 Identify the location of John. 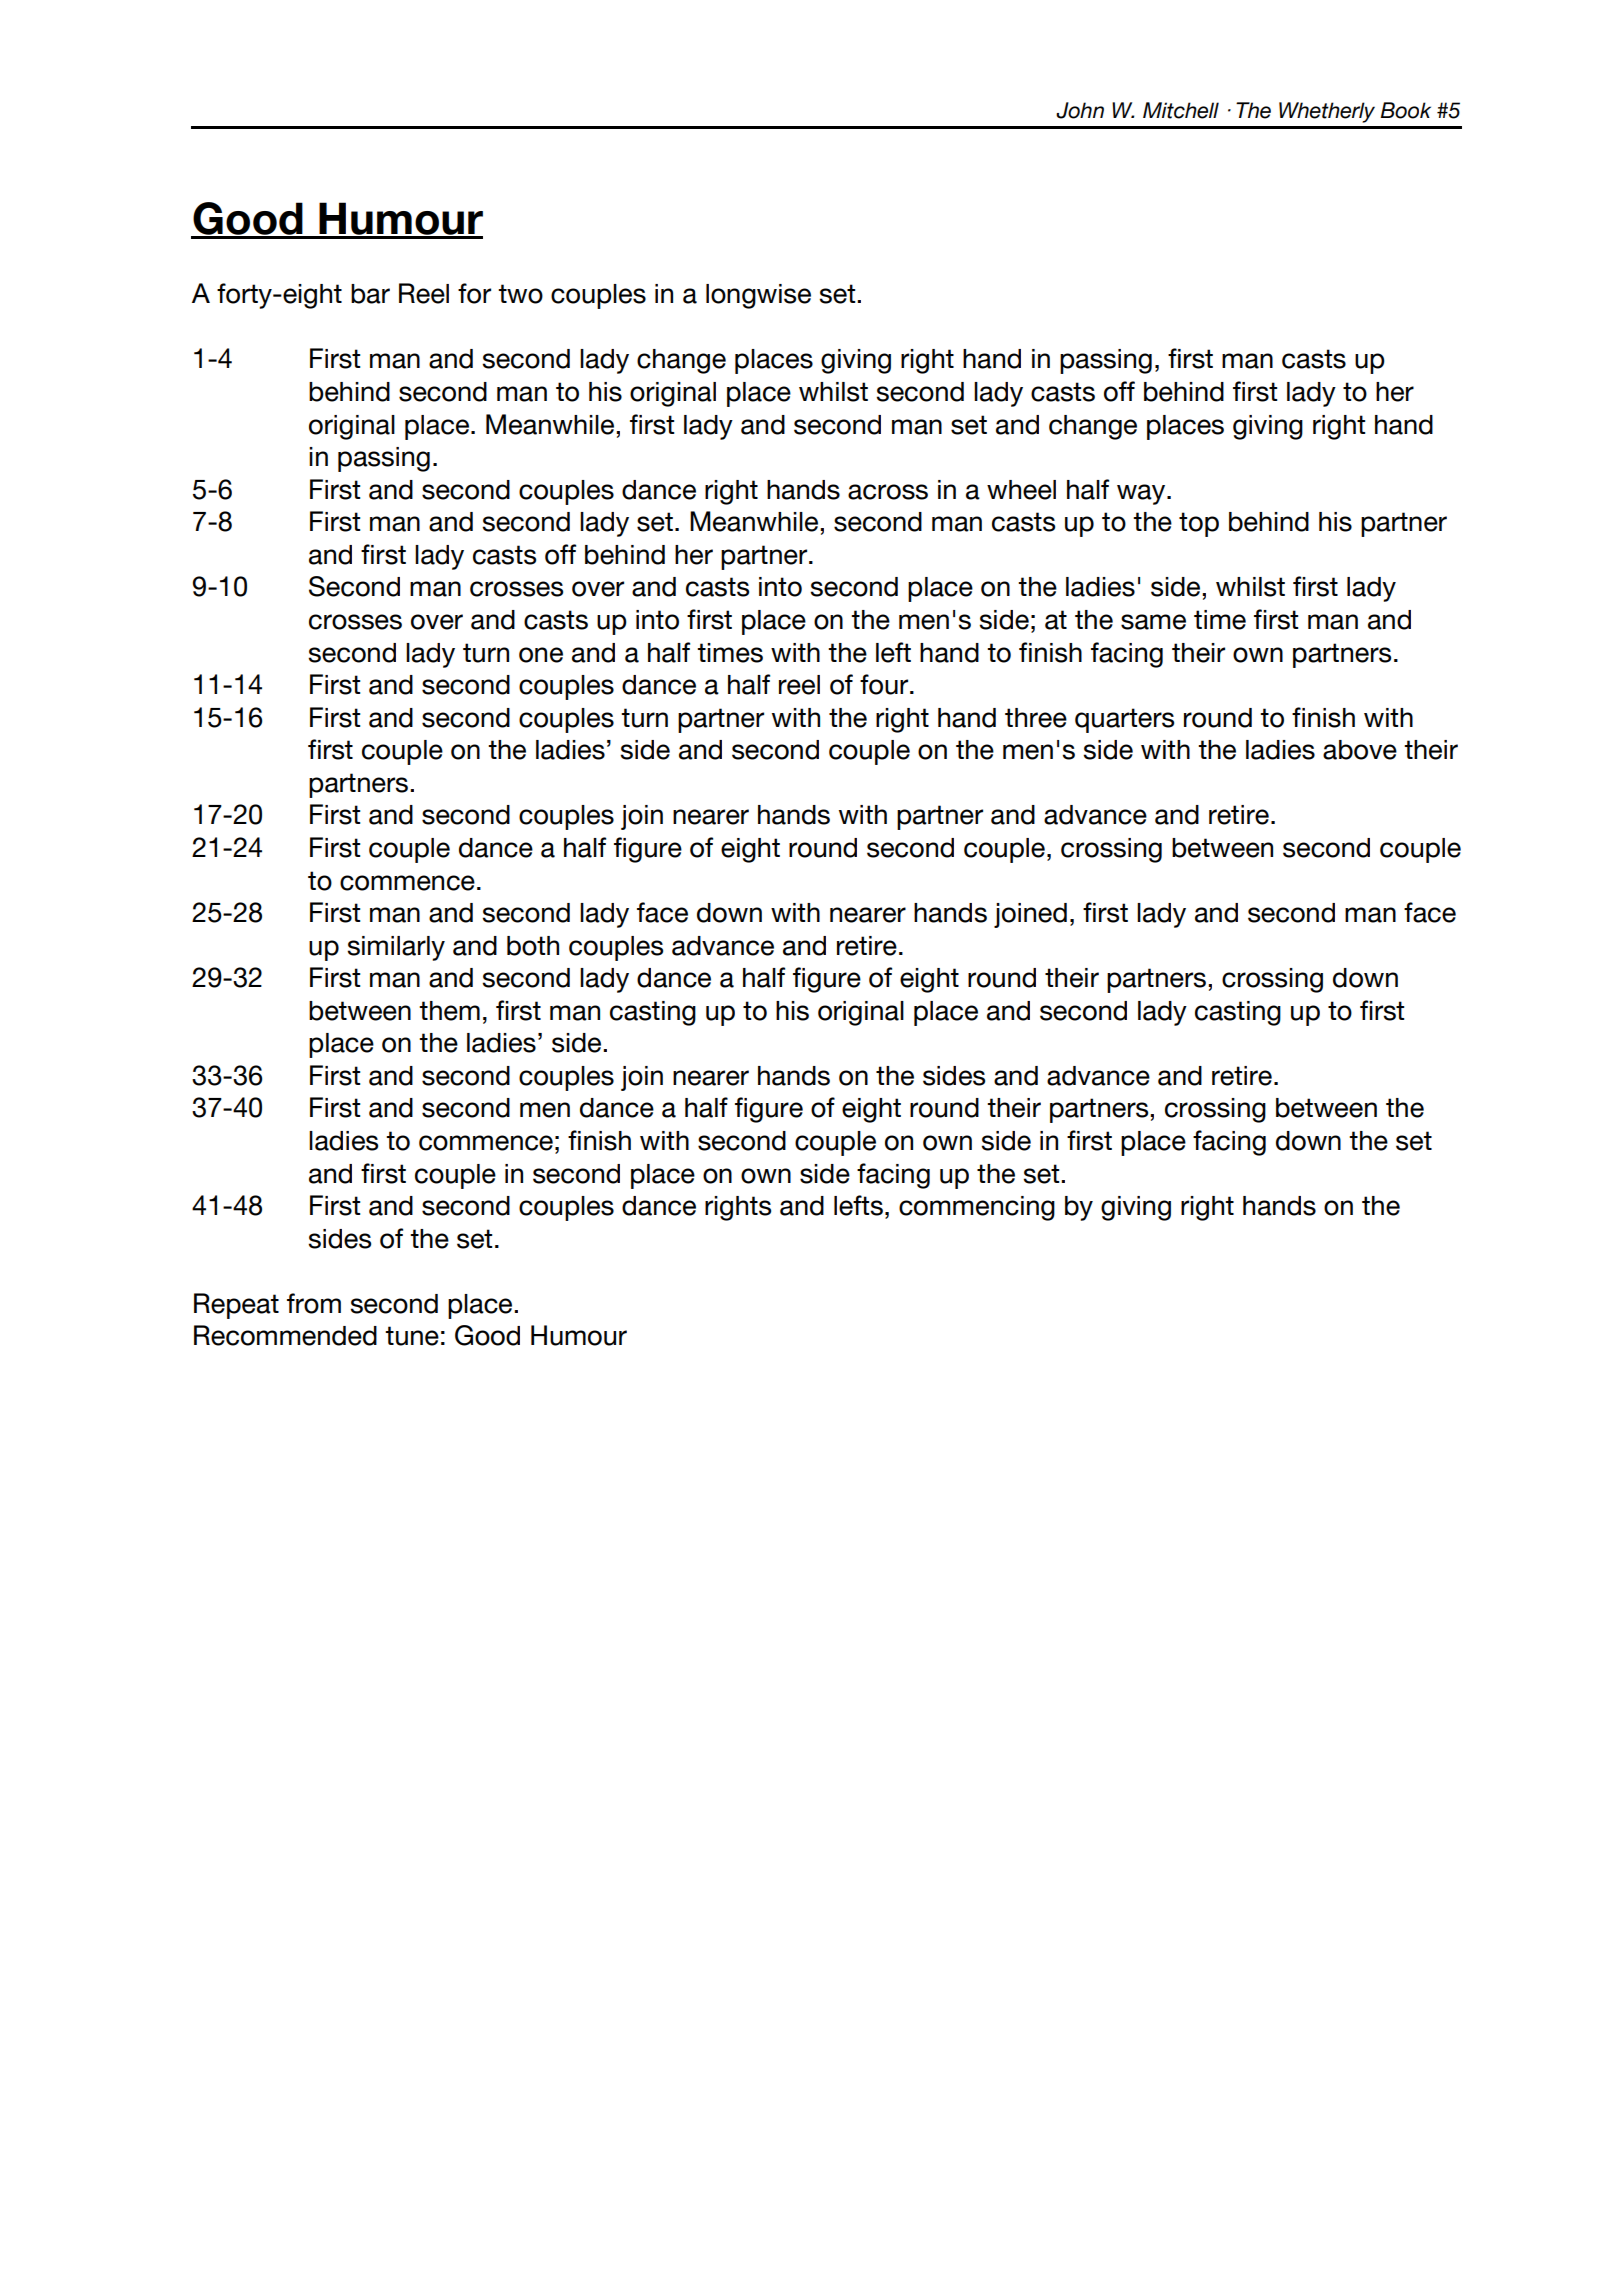
(1080, 110).
